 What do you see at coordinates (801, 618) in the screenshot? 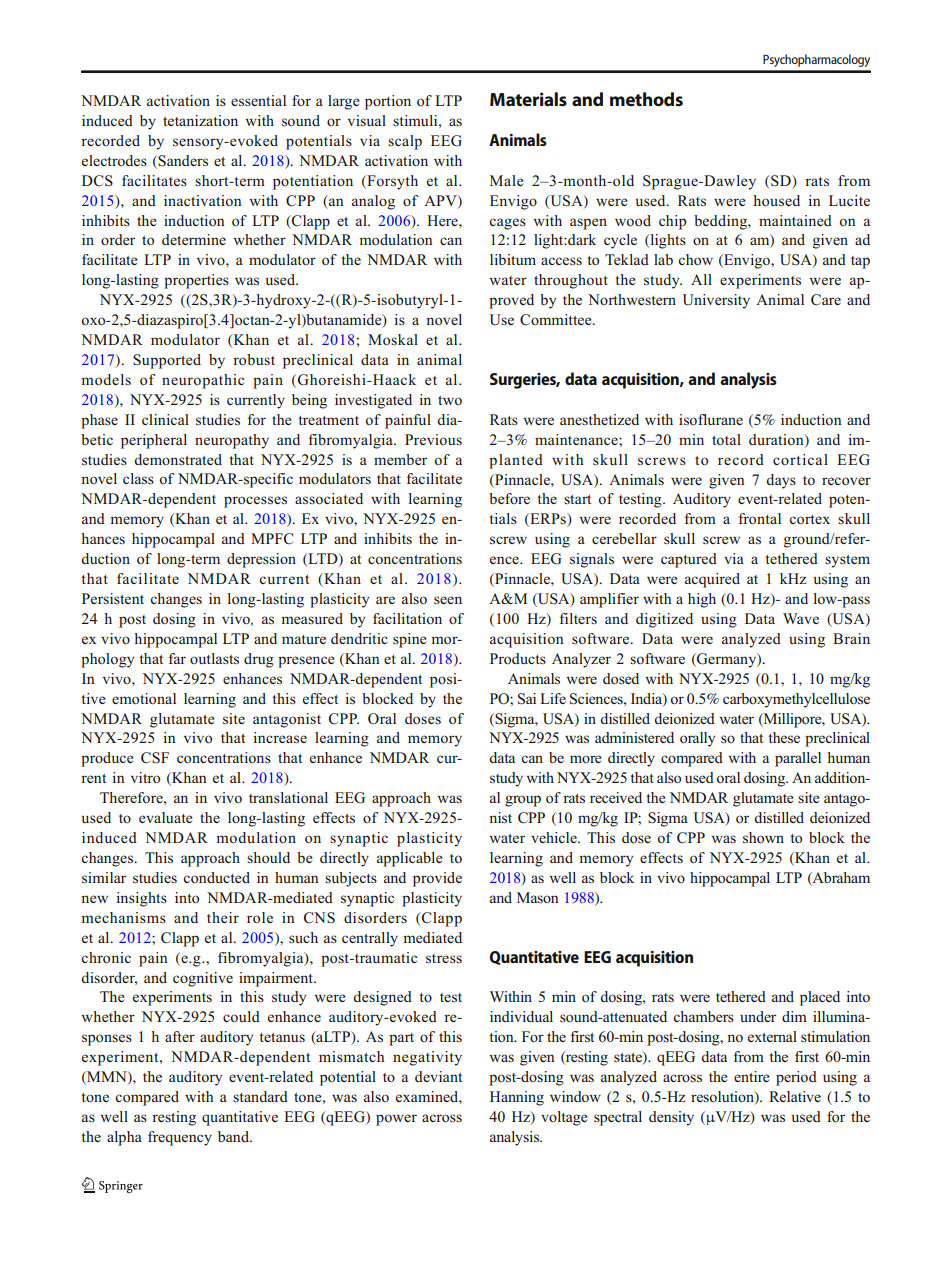
I see `Wave` at bounding box center [801, 618].
